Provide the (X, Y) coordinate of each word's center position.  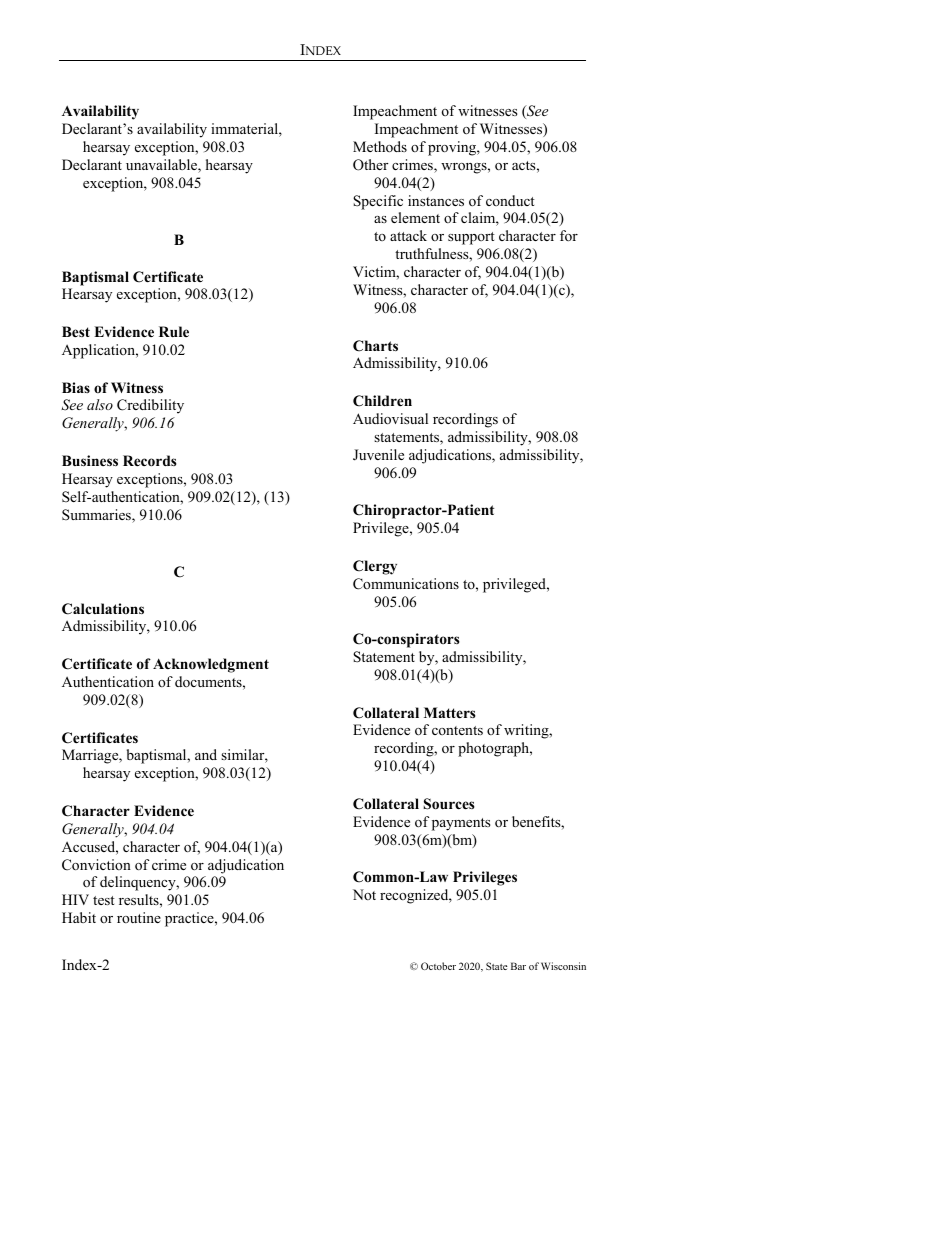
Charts (375, 346)
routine (139, 917)
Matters (450, 712)
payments (461, 824)
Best (76, 331)
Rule (174, 331)
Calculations (103, 609)
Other (370, 165)
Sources (449, 804)
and (206, 754)
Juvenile (378, 455)
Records (150, 461)
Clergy (375, 567)
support (471, 238)
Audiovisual (390, 418)
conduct (510, 200)
